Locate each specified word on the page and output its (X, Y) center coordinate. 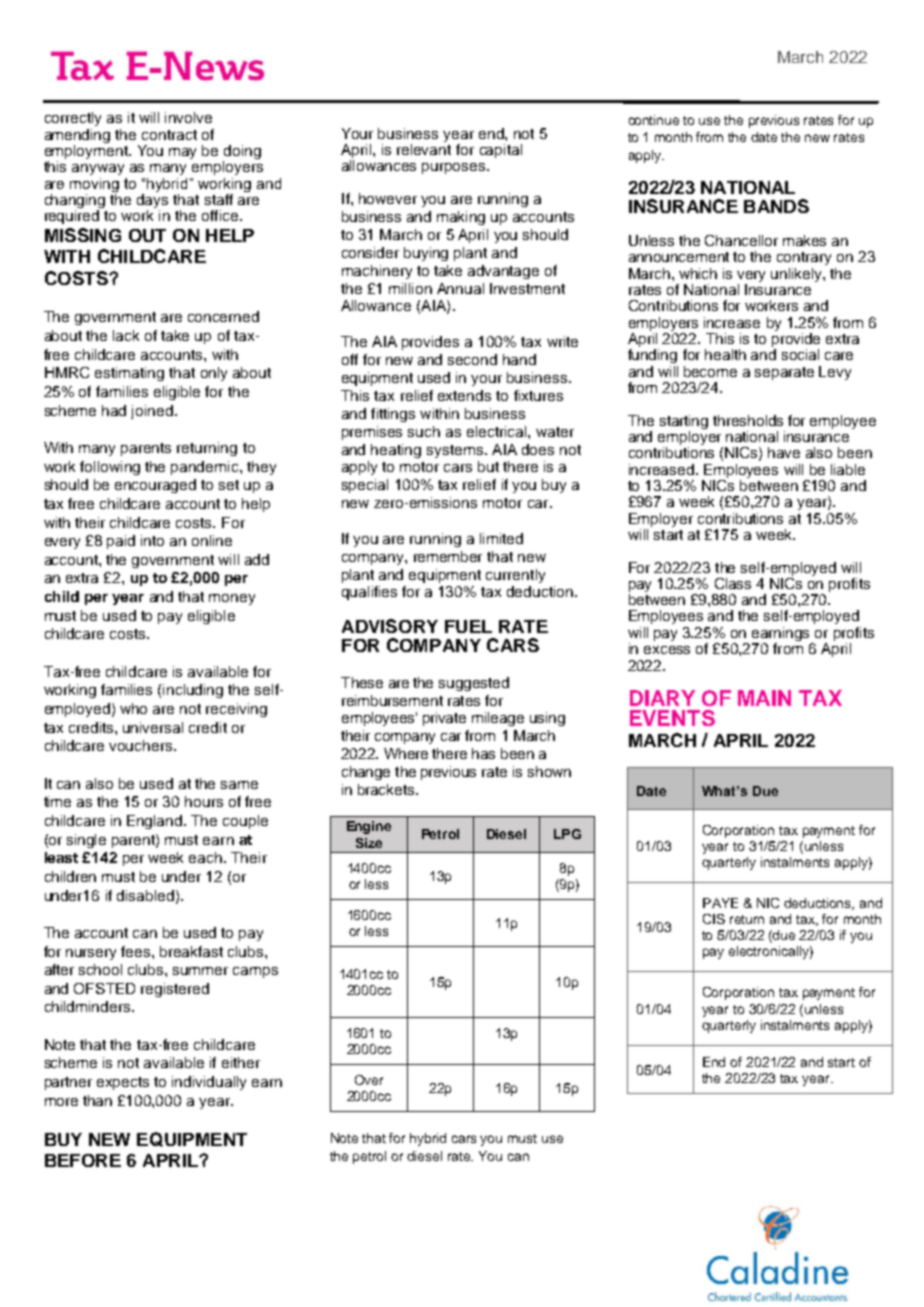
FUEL (468, 626)
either (241, 1062)
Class (733, 583)
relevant (424, 148)
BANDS (776, 206)
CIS (714, 919)
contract (169, 135)
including (193, 691)
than (97, 1100)
